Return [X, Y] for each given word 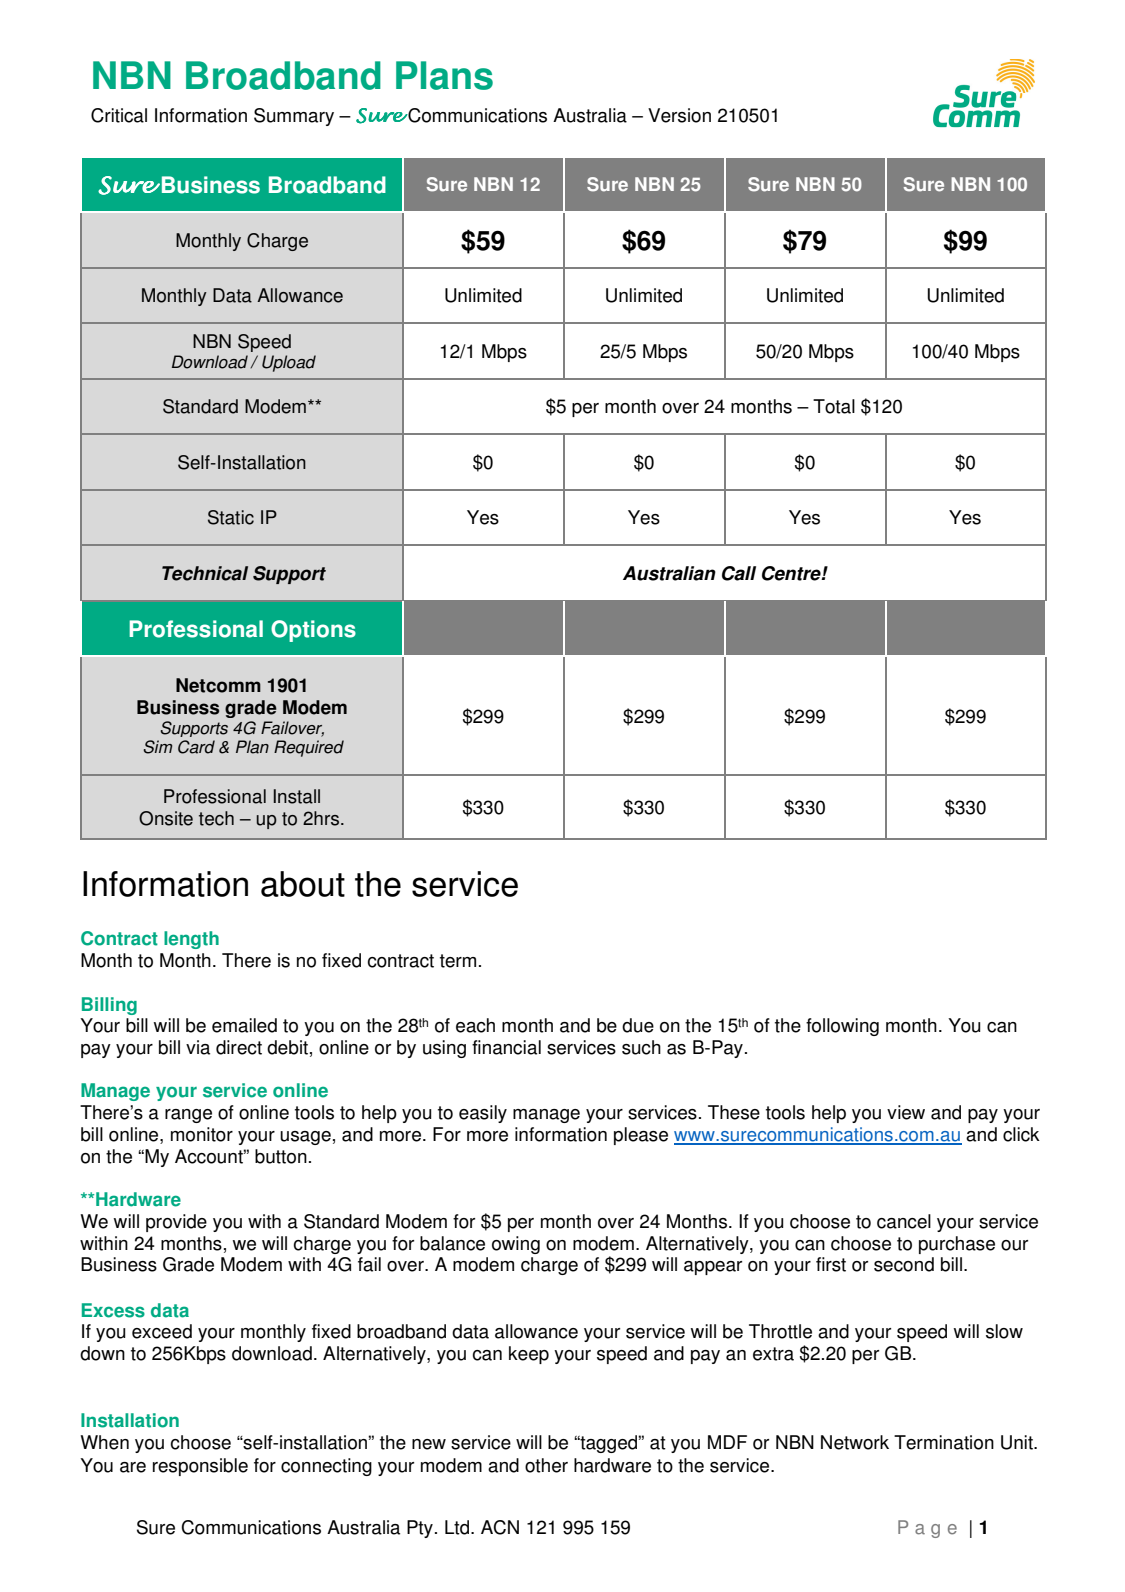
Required [309, 748]
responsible [200, 1467]
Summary [294, 117]
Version [679, 115]
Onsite [166, 818]
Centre [792, 573]
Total [834, 406]
